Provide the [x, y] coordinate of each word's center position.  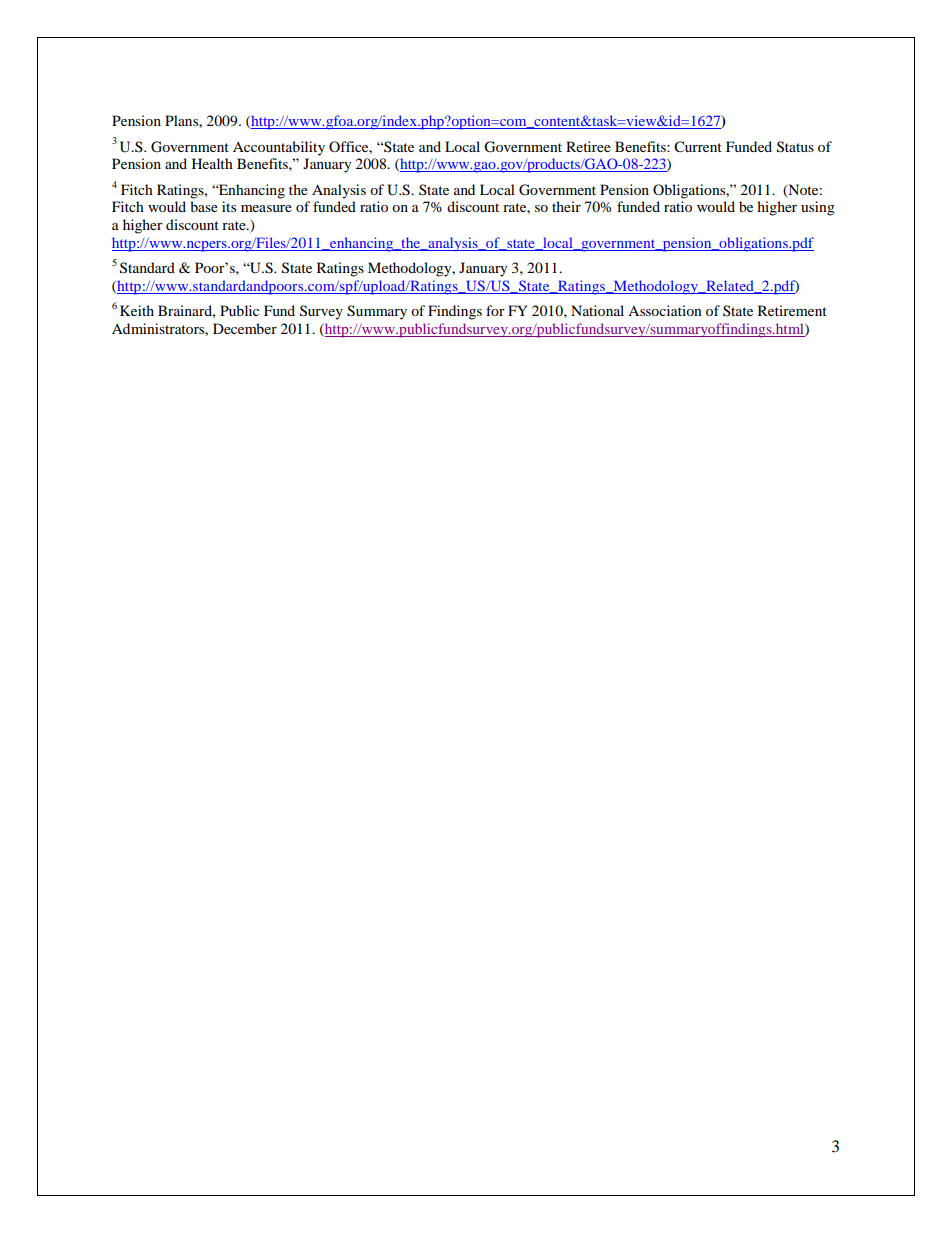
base [204, 206]
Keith [137, 310]
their [566, 206]
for [495, 310]
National [597, 310]
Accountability [279, 148]
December [245, 328]
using [818, 208]
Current [698, 147]
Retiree [588, 146]
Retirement [792, 310]
